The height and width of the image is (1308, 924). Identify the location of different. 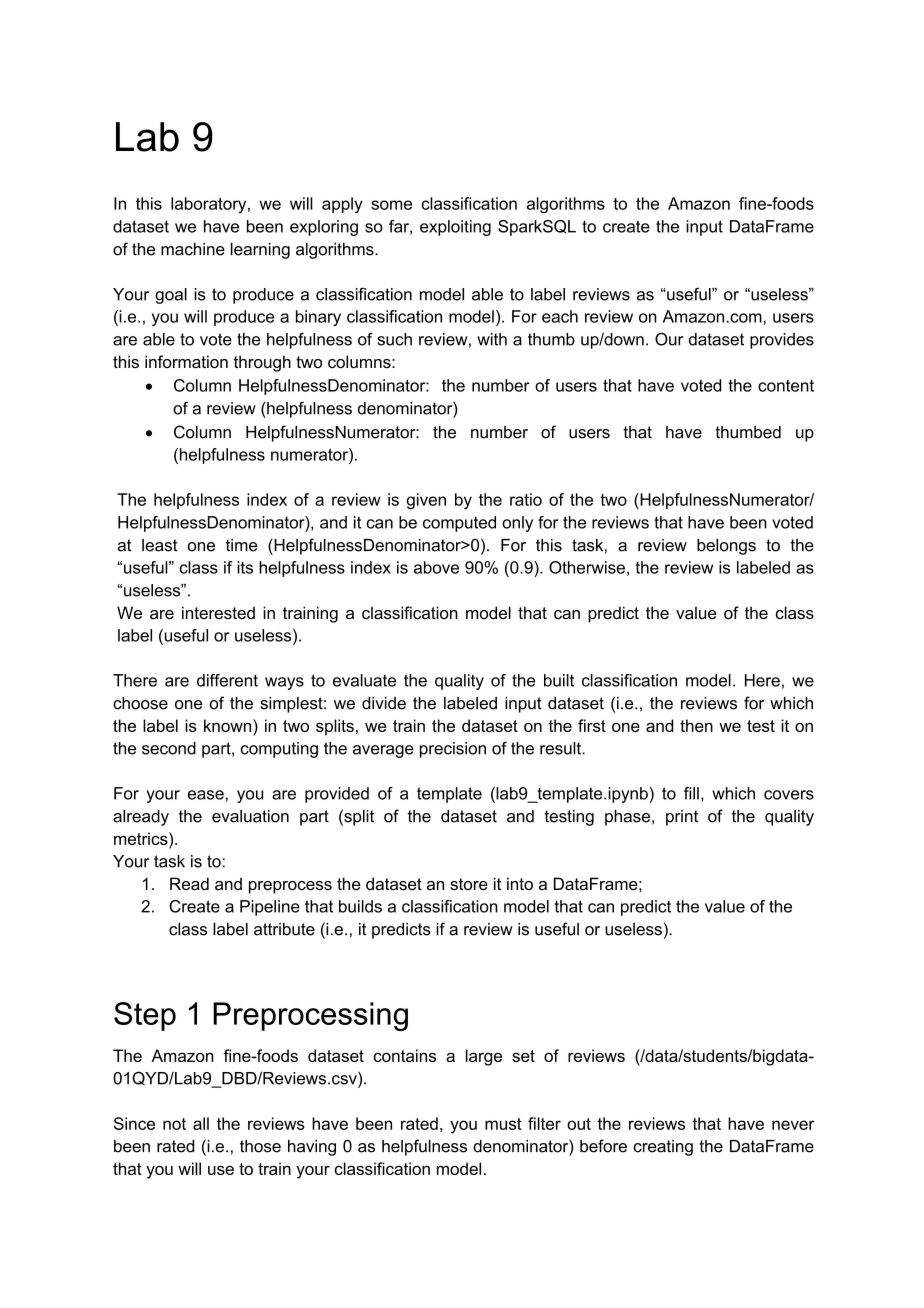
(227, 680).
